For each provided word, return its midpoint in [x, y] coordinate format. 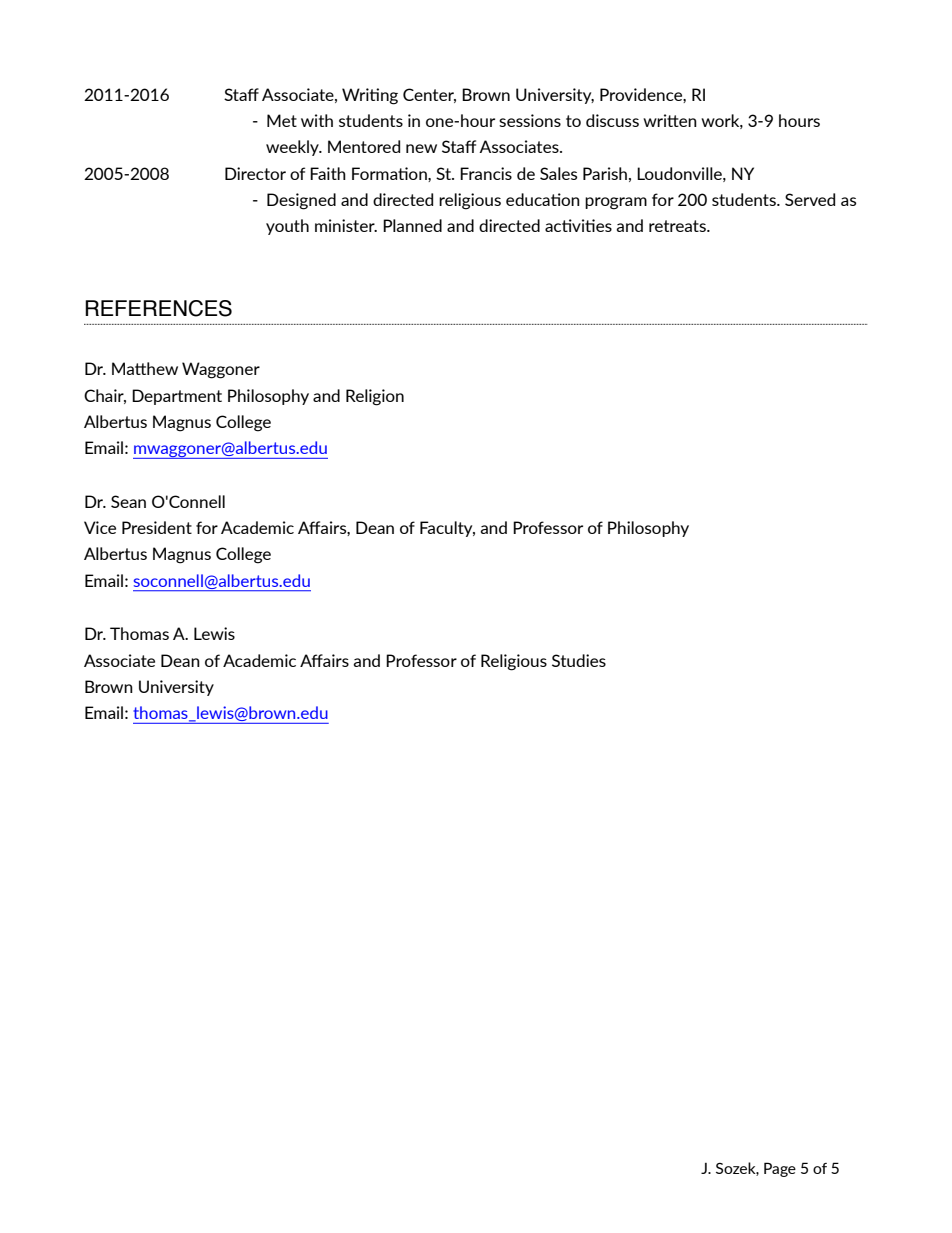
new [421, 148]
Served [810, 199]
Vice [100, 527]
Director [255, 173]
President [157, 527]
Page [780, 1169]
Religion [375, 397]
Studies [579, 660]
